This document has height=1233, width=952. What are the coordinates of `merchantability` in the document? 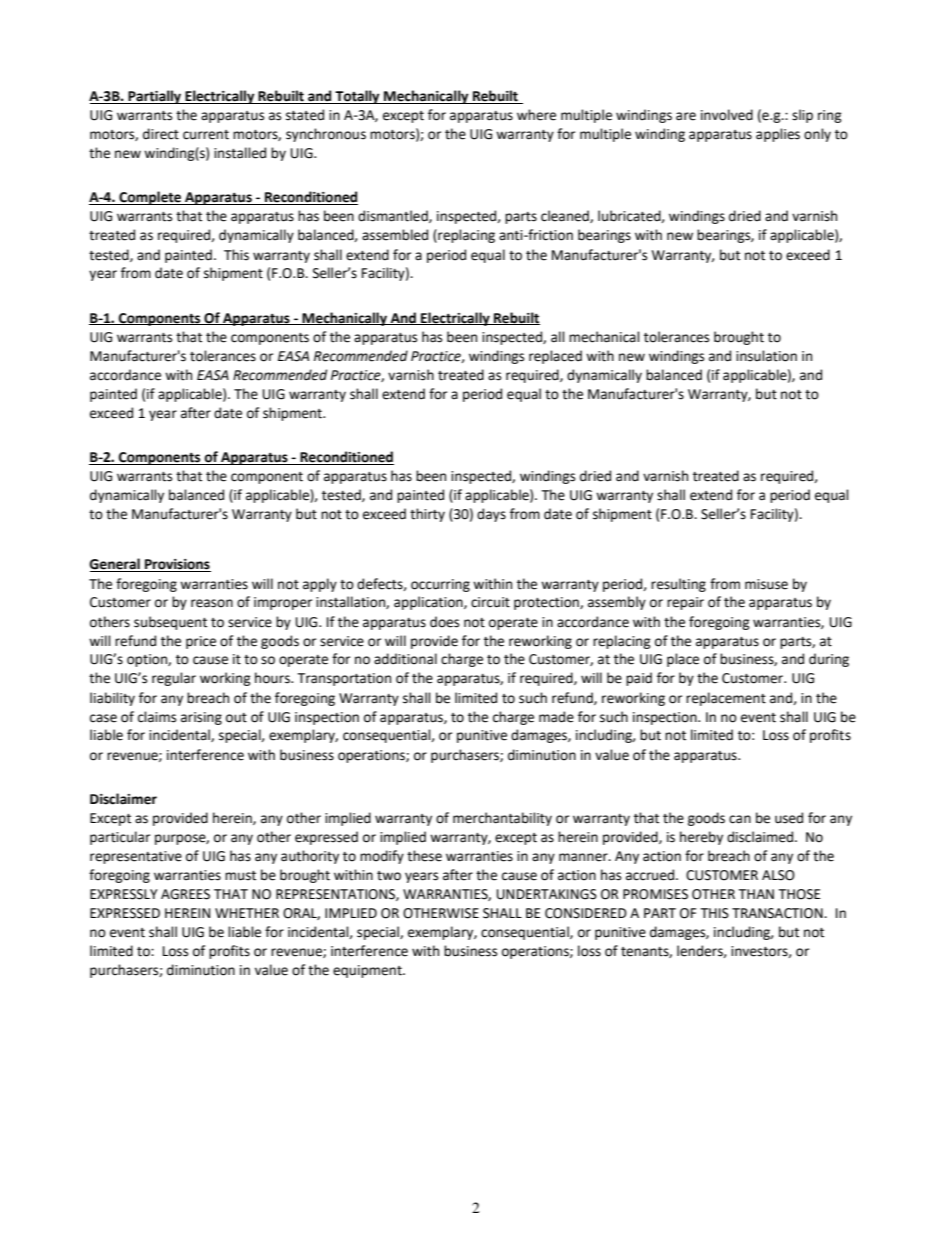 It's located at (502, 819).
